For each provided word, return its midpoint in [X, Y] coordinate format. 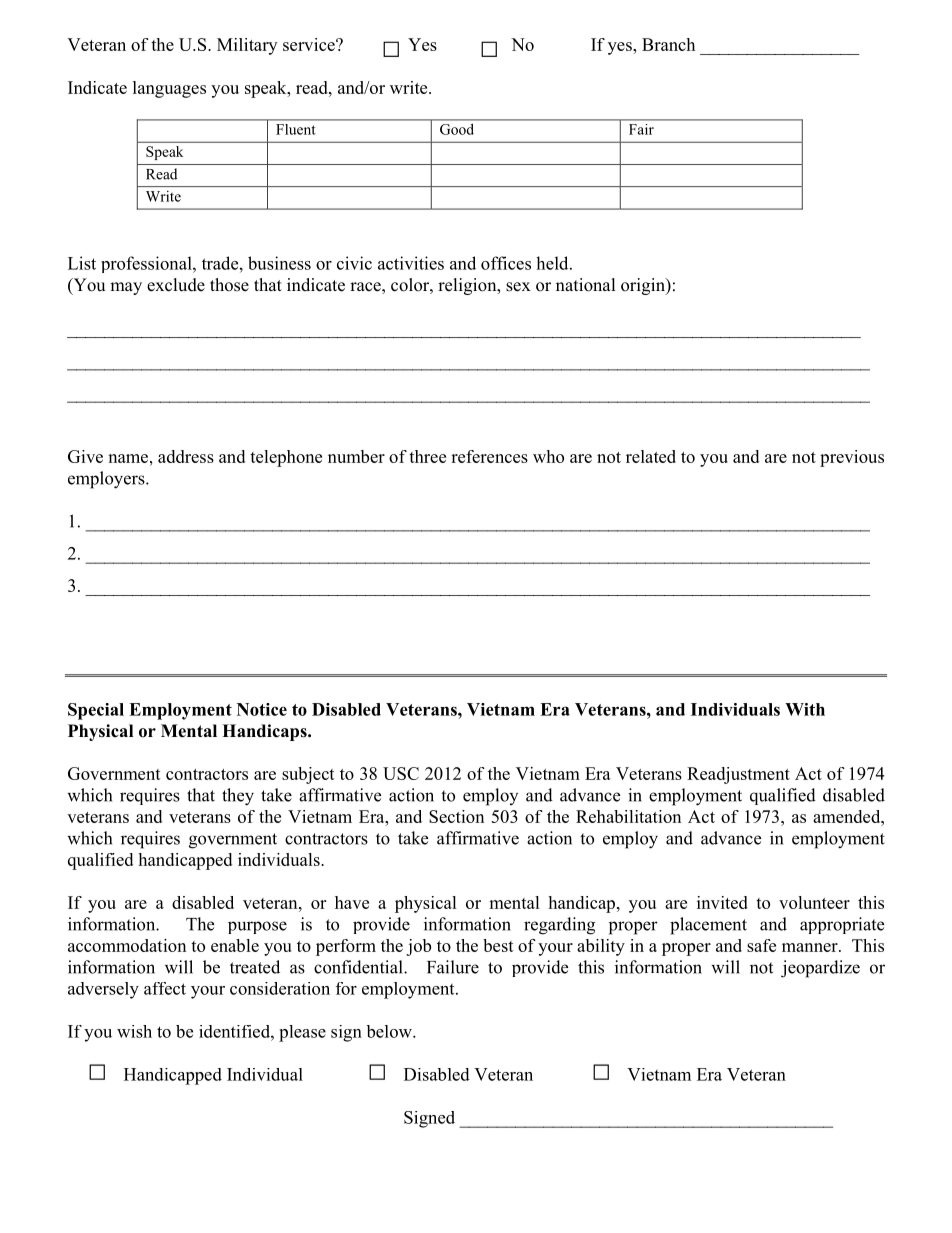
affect [165, 988]
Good [457, 129]
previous [852, 458]
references [489, 456]
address [186, 456]
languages [169, 89]
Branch [668, 44]
